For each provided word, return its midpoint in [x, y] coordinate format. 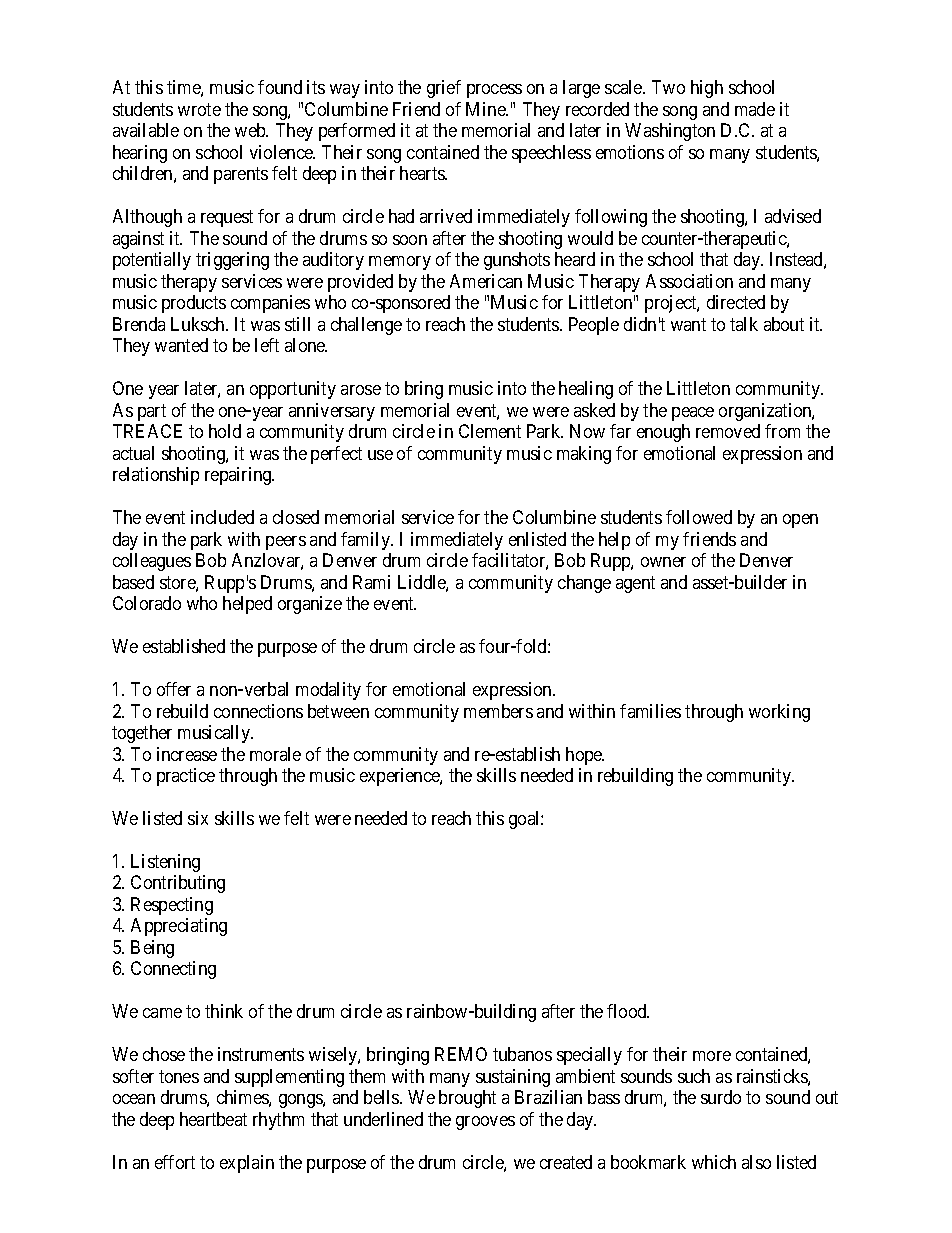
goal [525, 820]
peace [693, 414]
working [779, 713]
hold [225, 431]
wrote [199, 109]
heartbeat [213, 1119]
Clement [490, 431]
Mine [486, 109]
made [755, 109]
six [198, 818]
